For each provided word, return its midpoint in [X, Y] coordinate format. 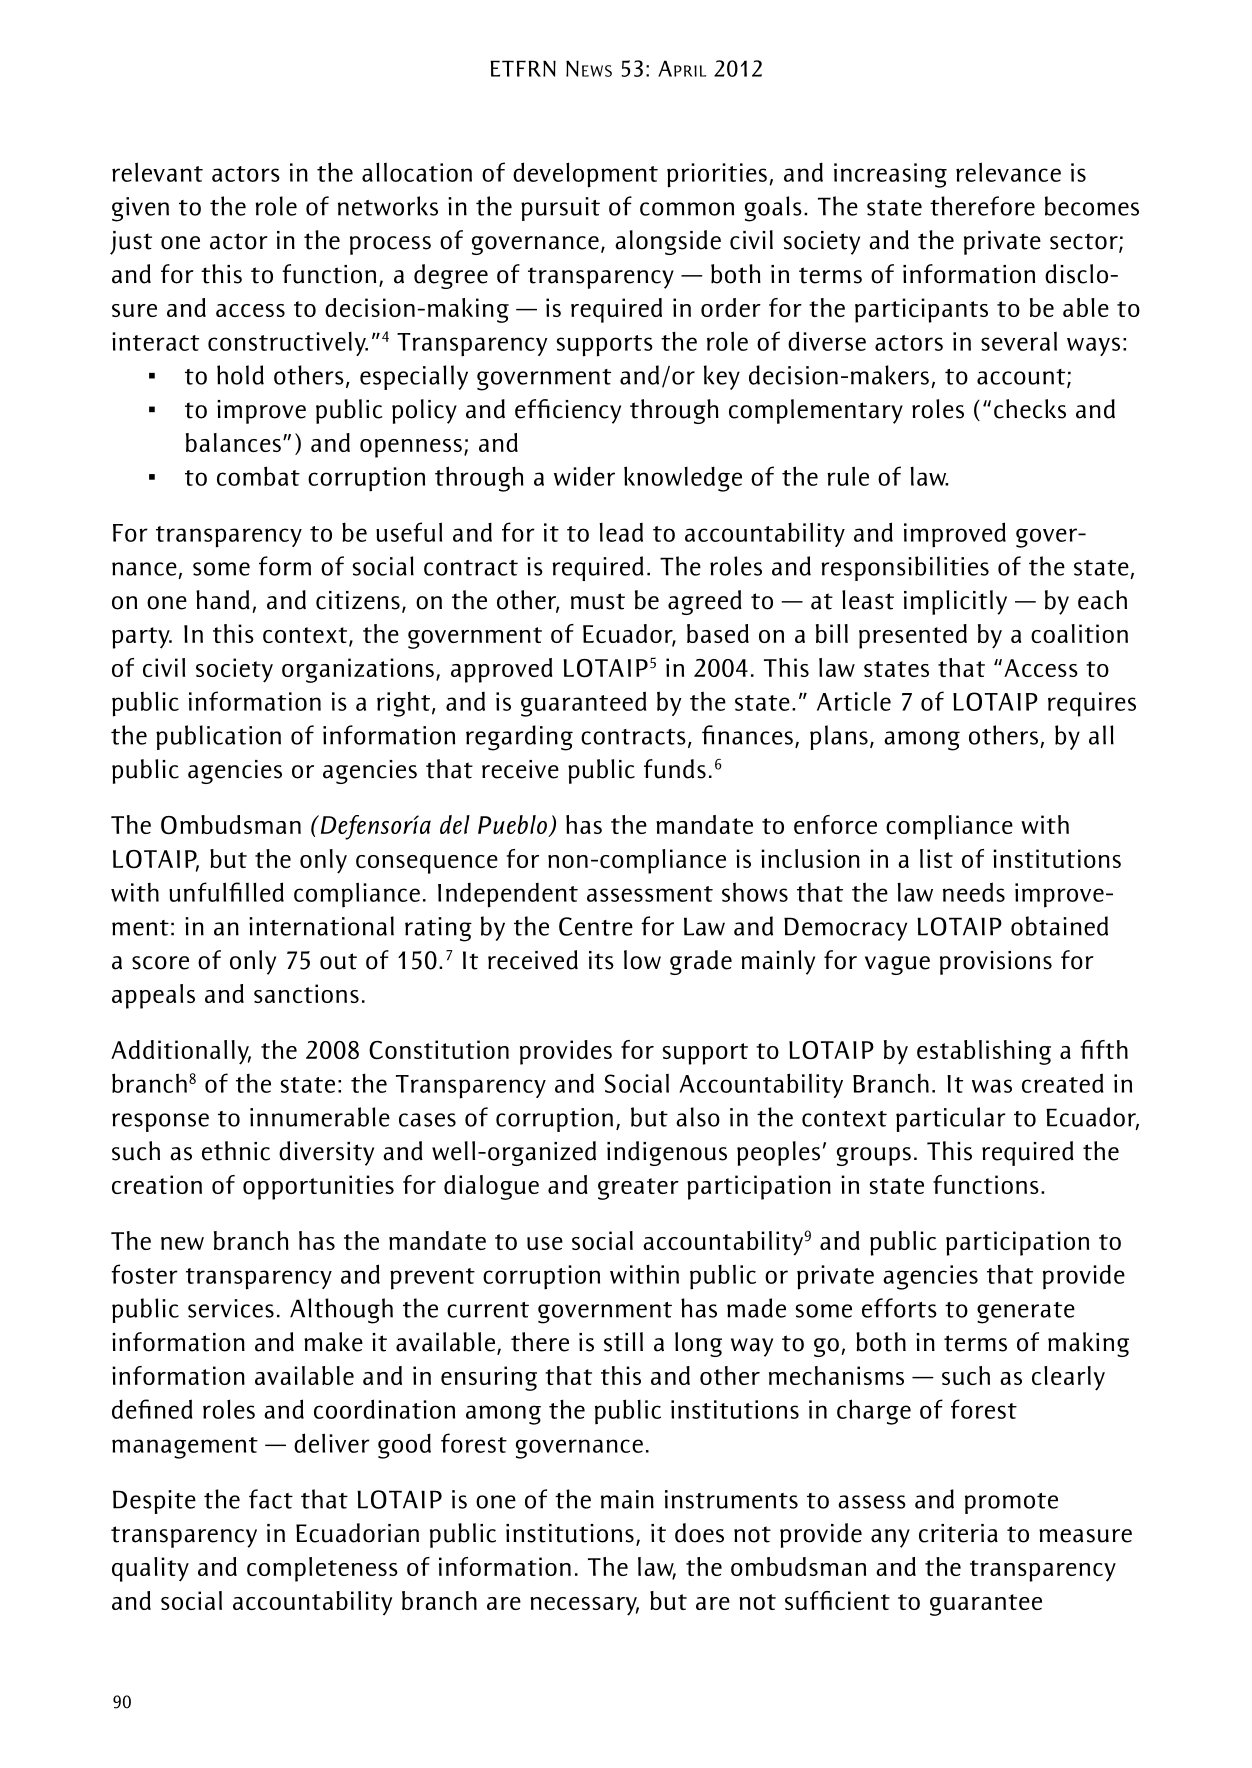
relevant [157, 172]
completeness [322, 1569]
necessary [584, 1606]
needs [974, 892]
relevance [1008, 172]
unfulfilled [226, 892]
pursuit [560, 209]
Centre [596, 926]
